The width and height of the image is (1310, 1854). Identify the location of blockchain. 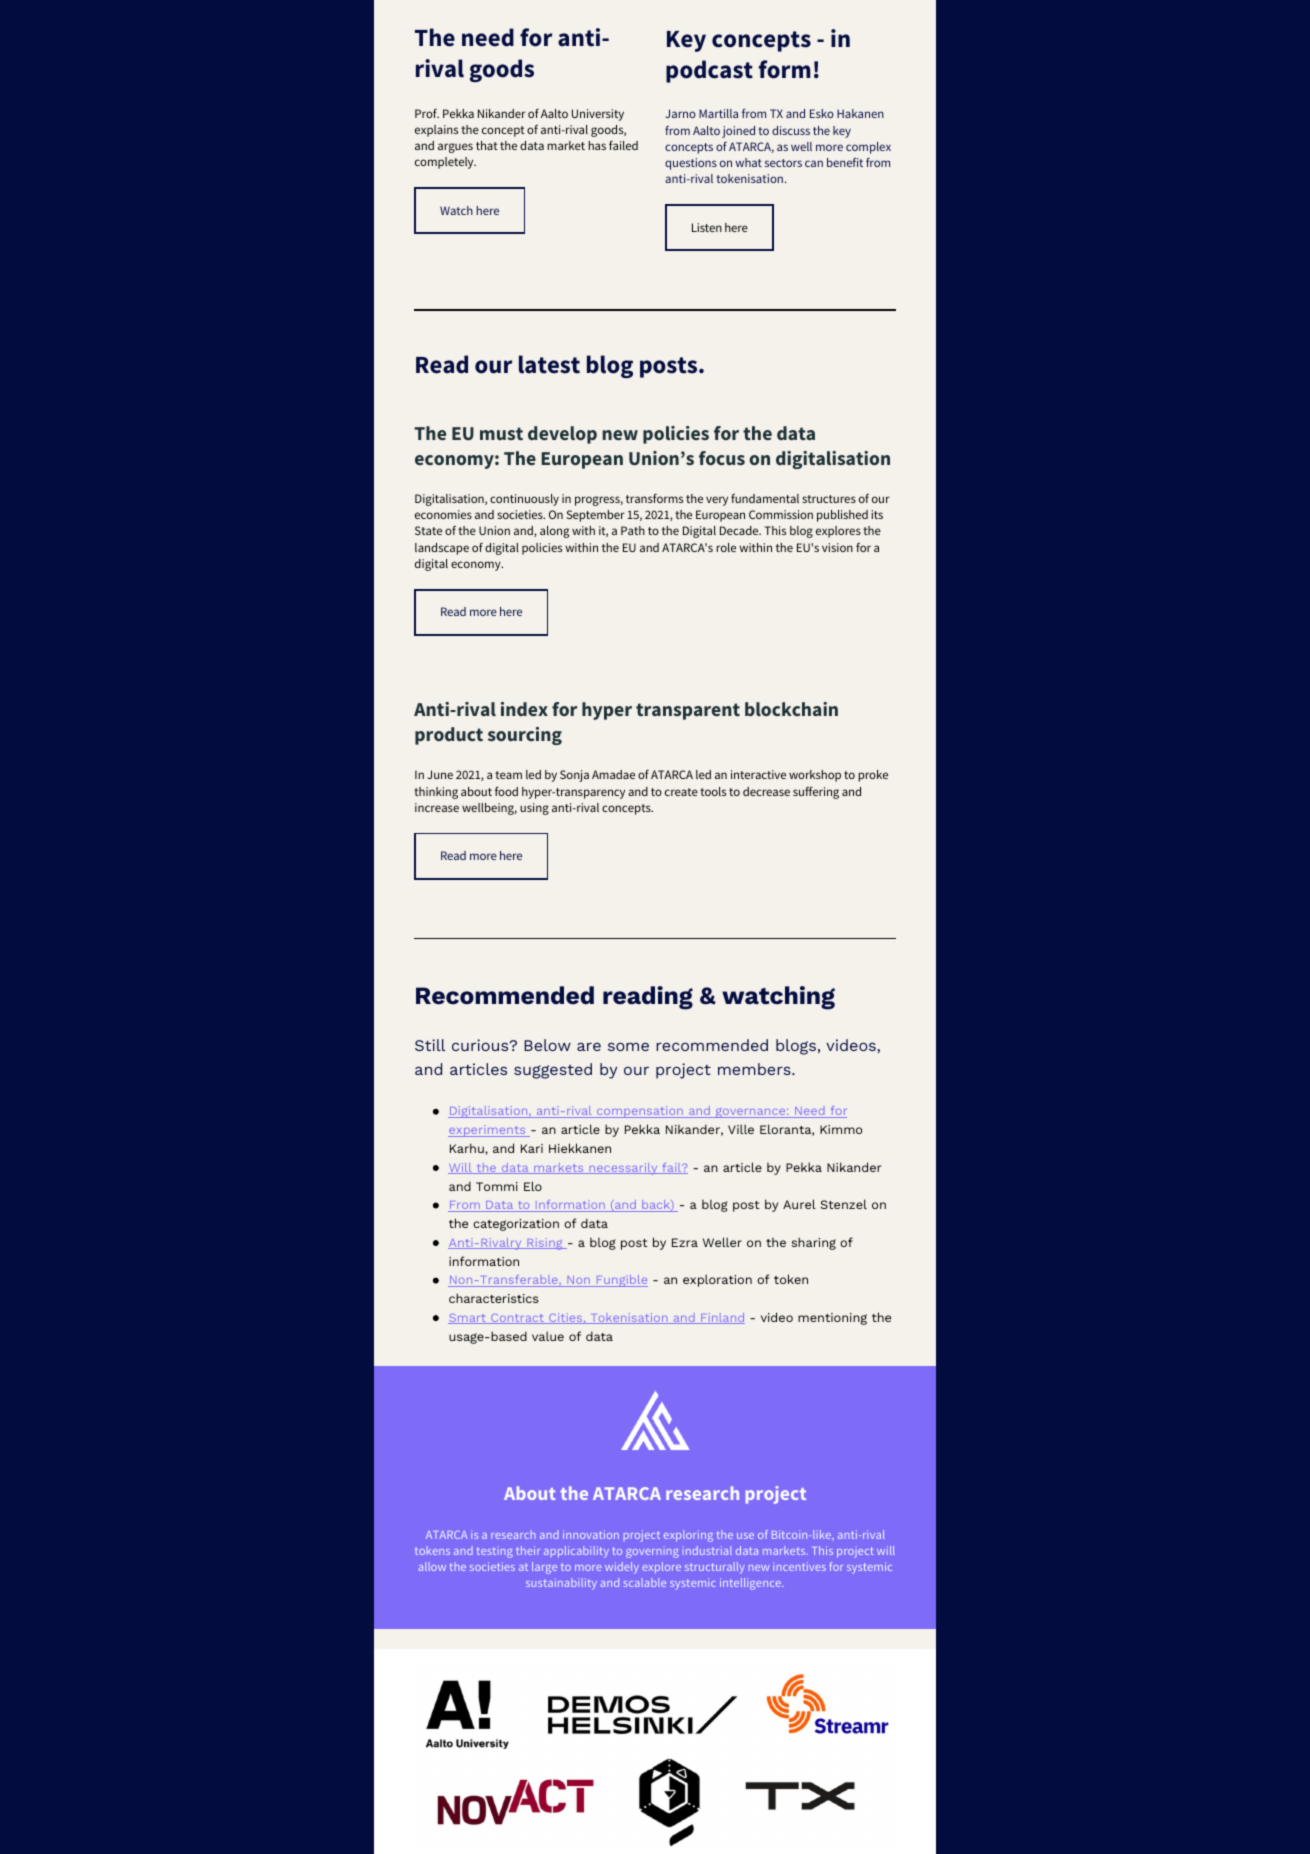
(791, 709).
